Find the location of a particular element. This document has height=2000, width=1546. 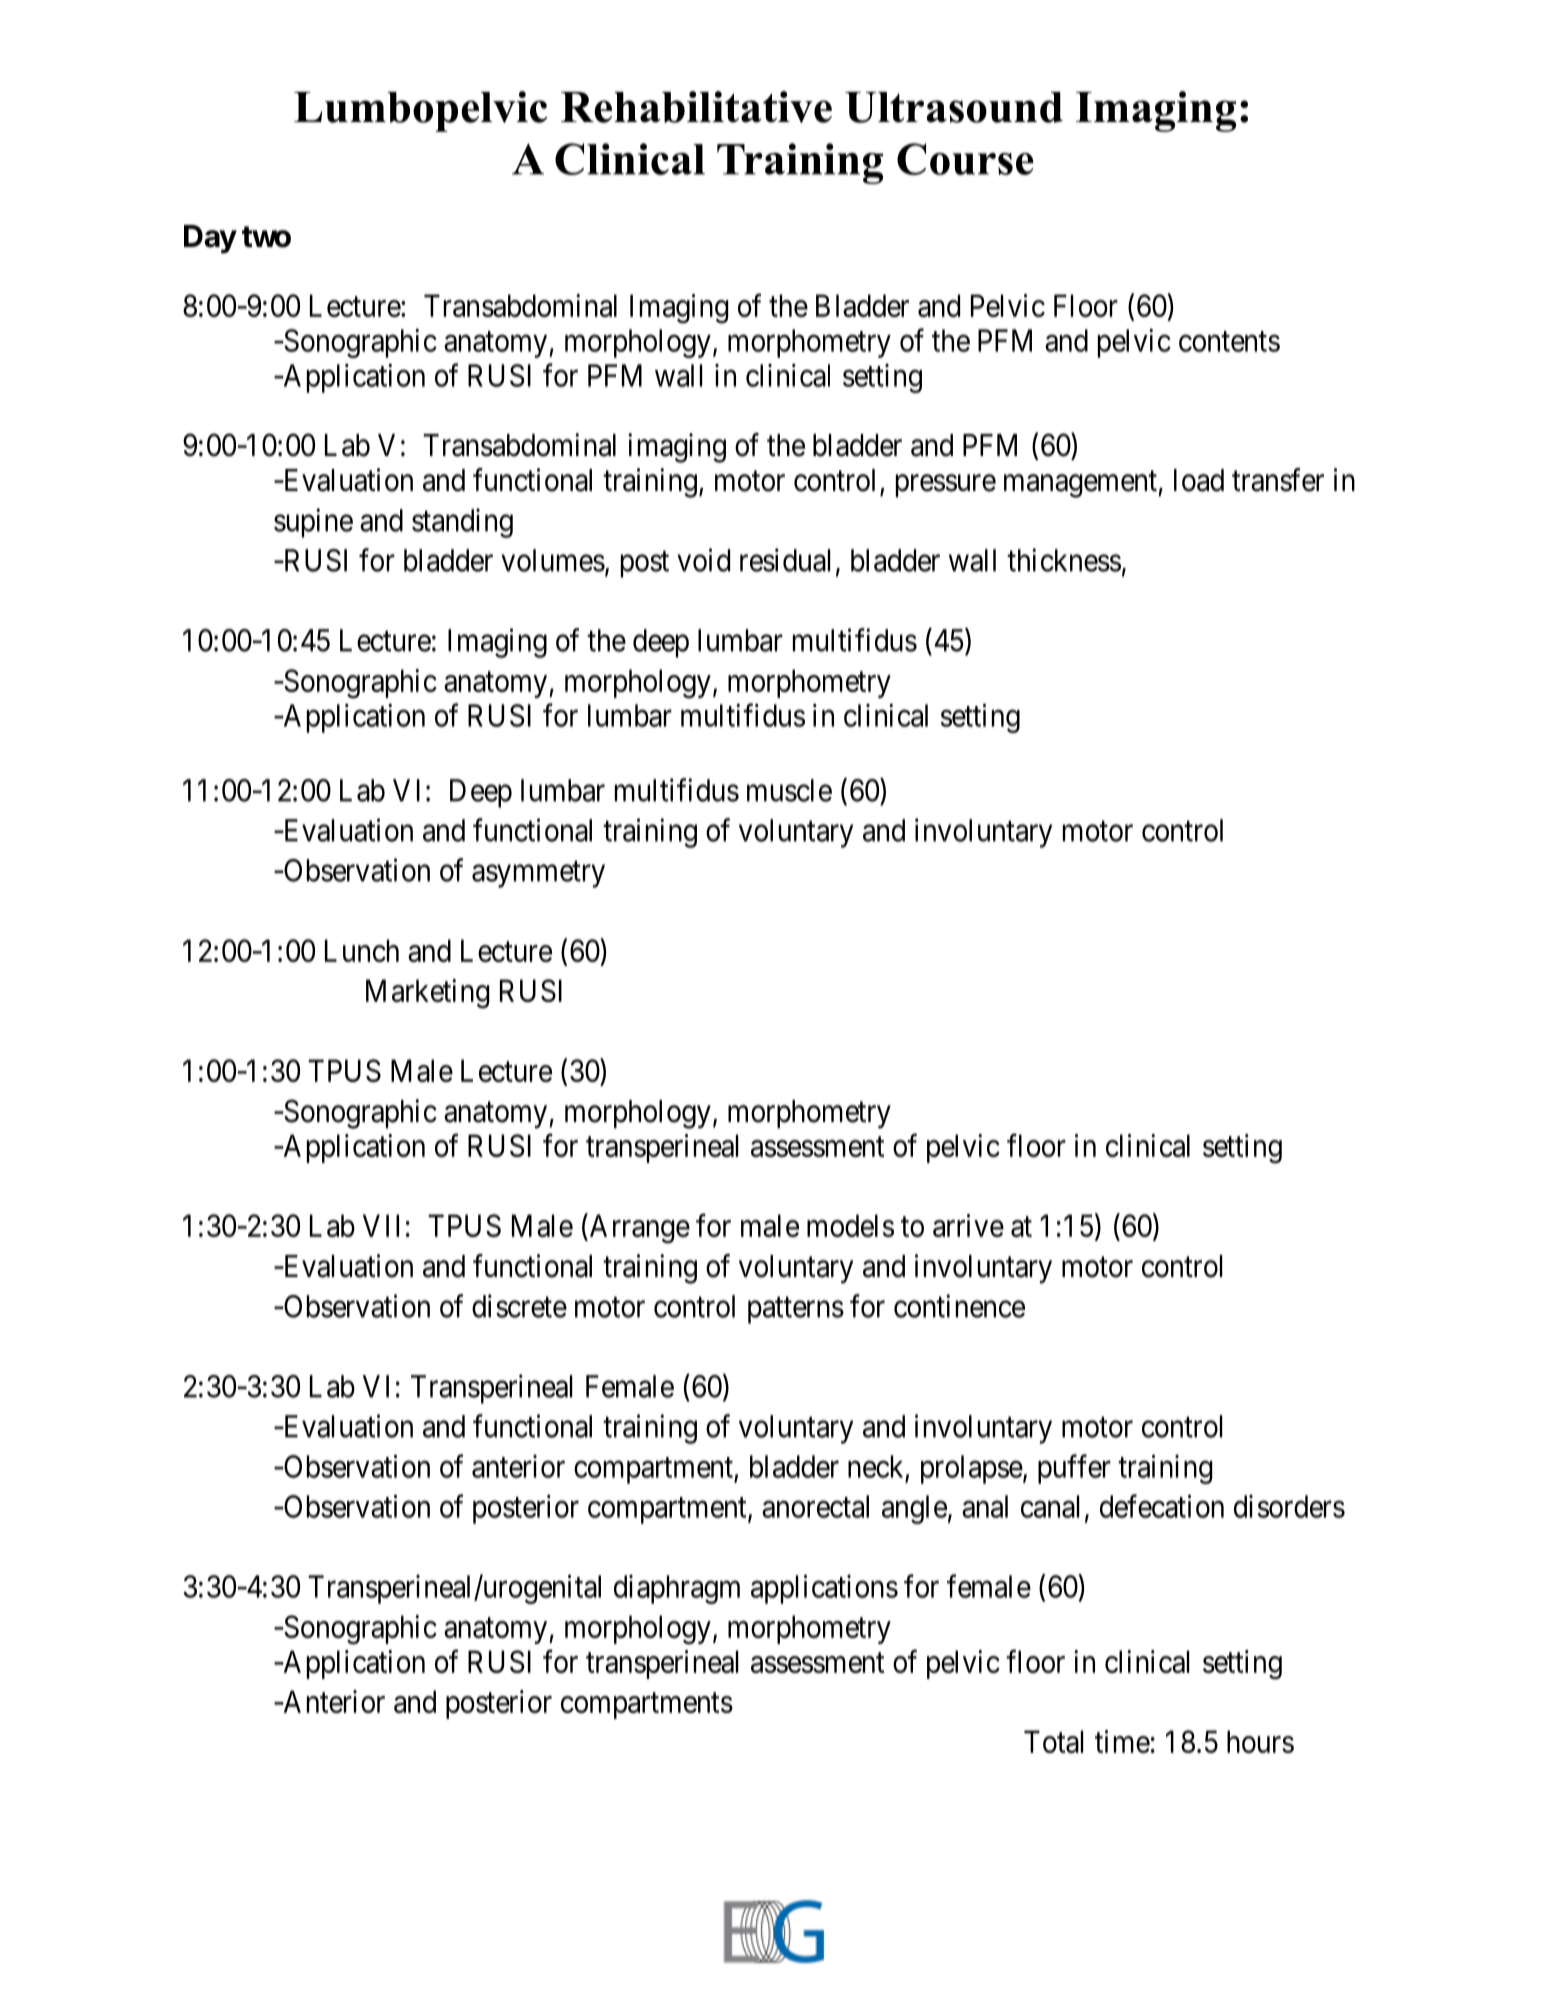

patterns is located at coordinates (796, 1310).
